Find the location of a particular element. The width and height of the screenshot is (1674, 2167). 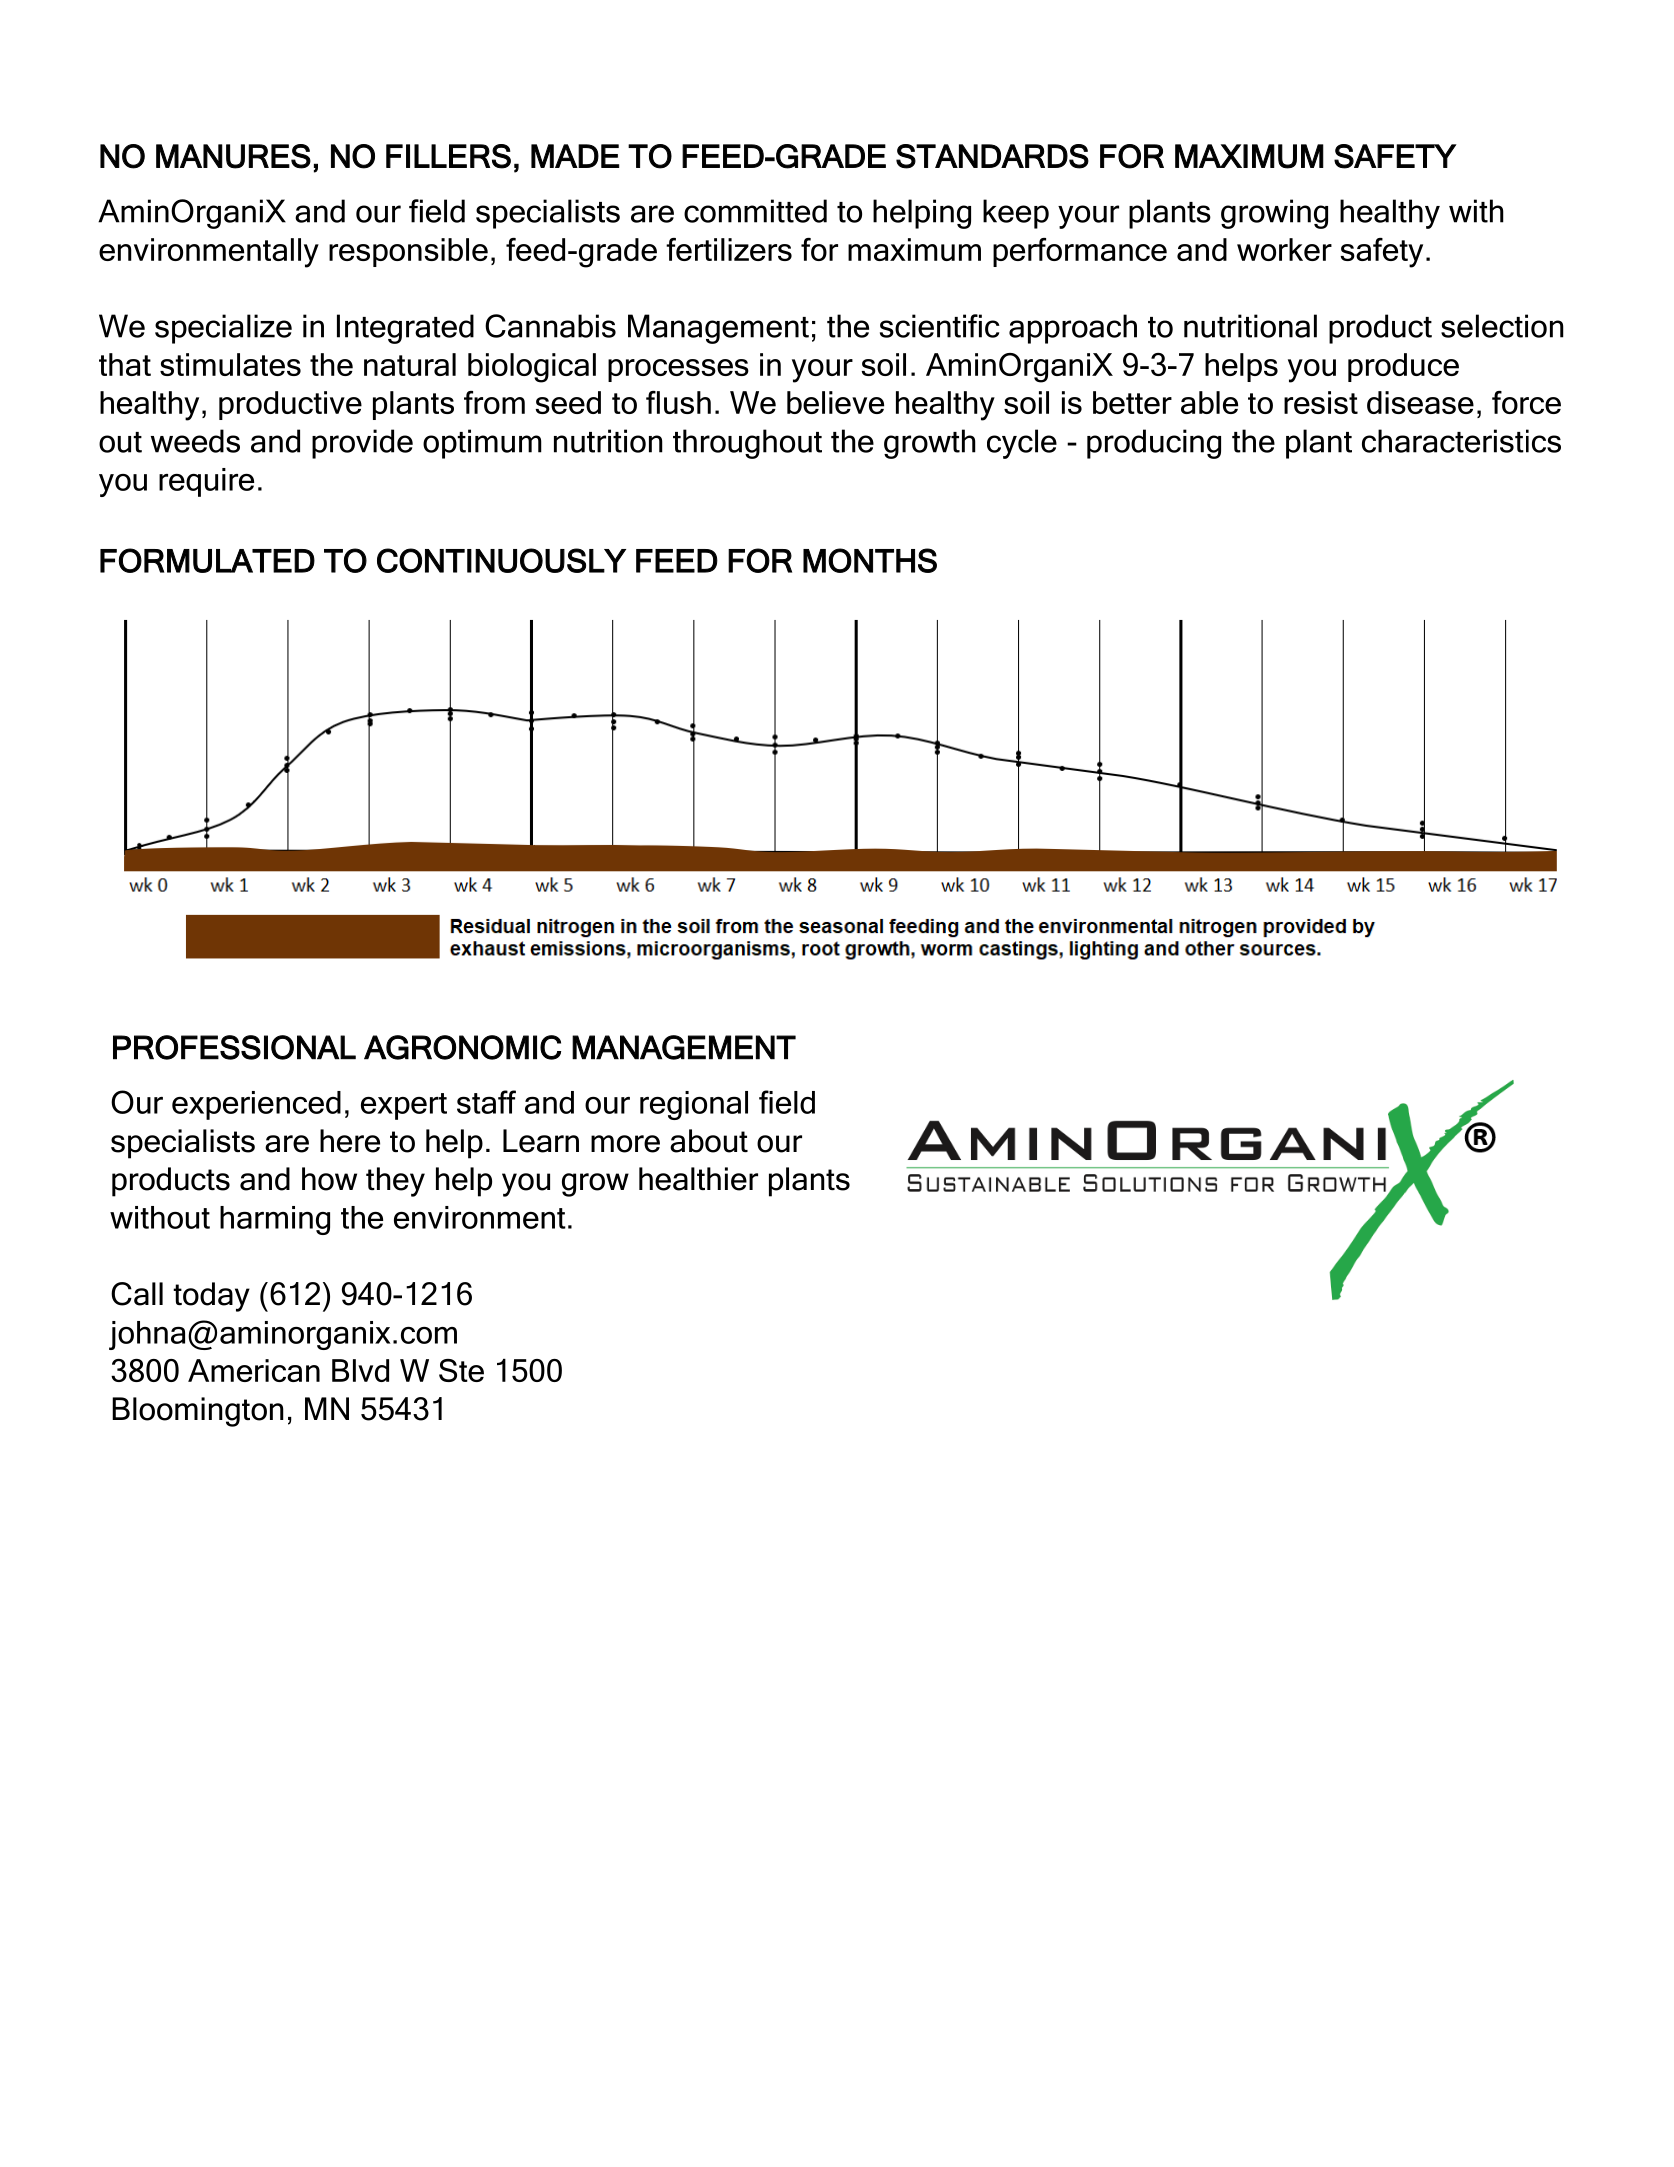

American is located at coordinates (254, 1370).
